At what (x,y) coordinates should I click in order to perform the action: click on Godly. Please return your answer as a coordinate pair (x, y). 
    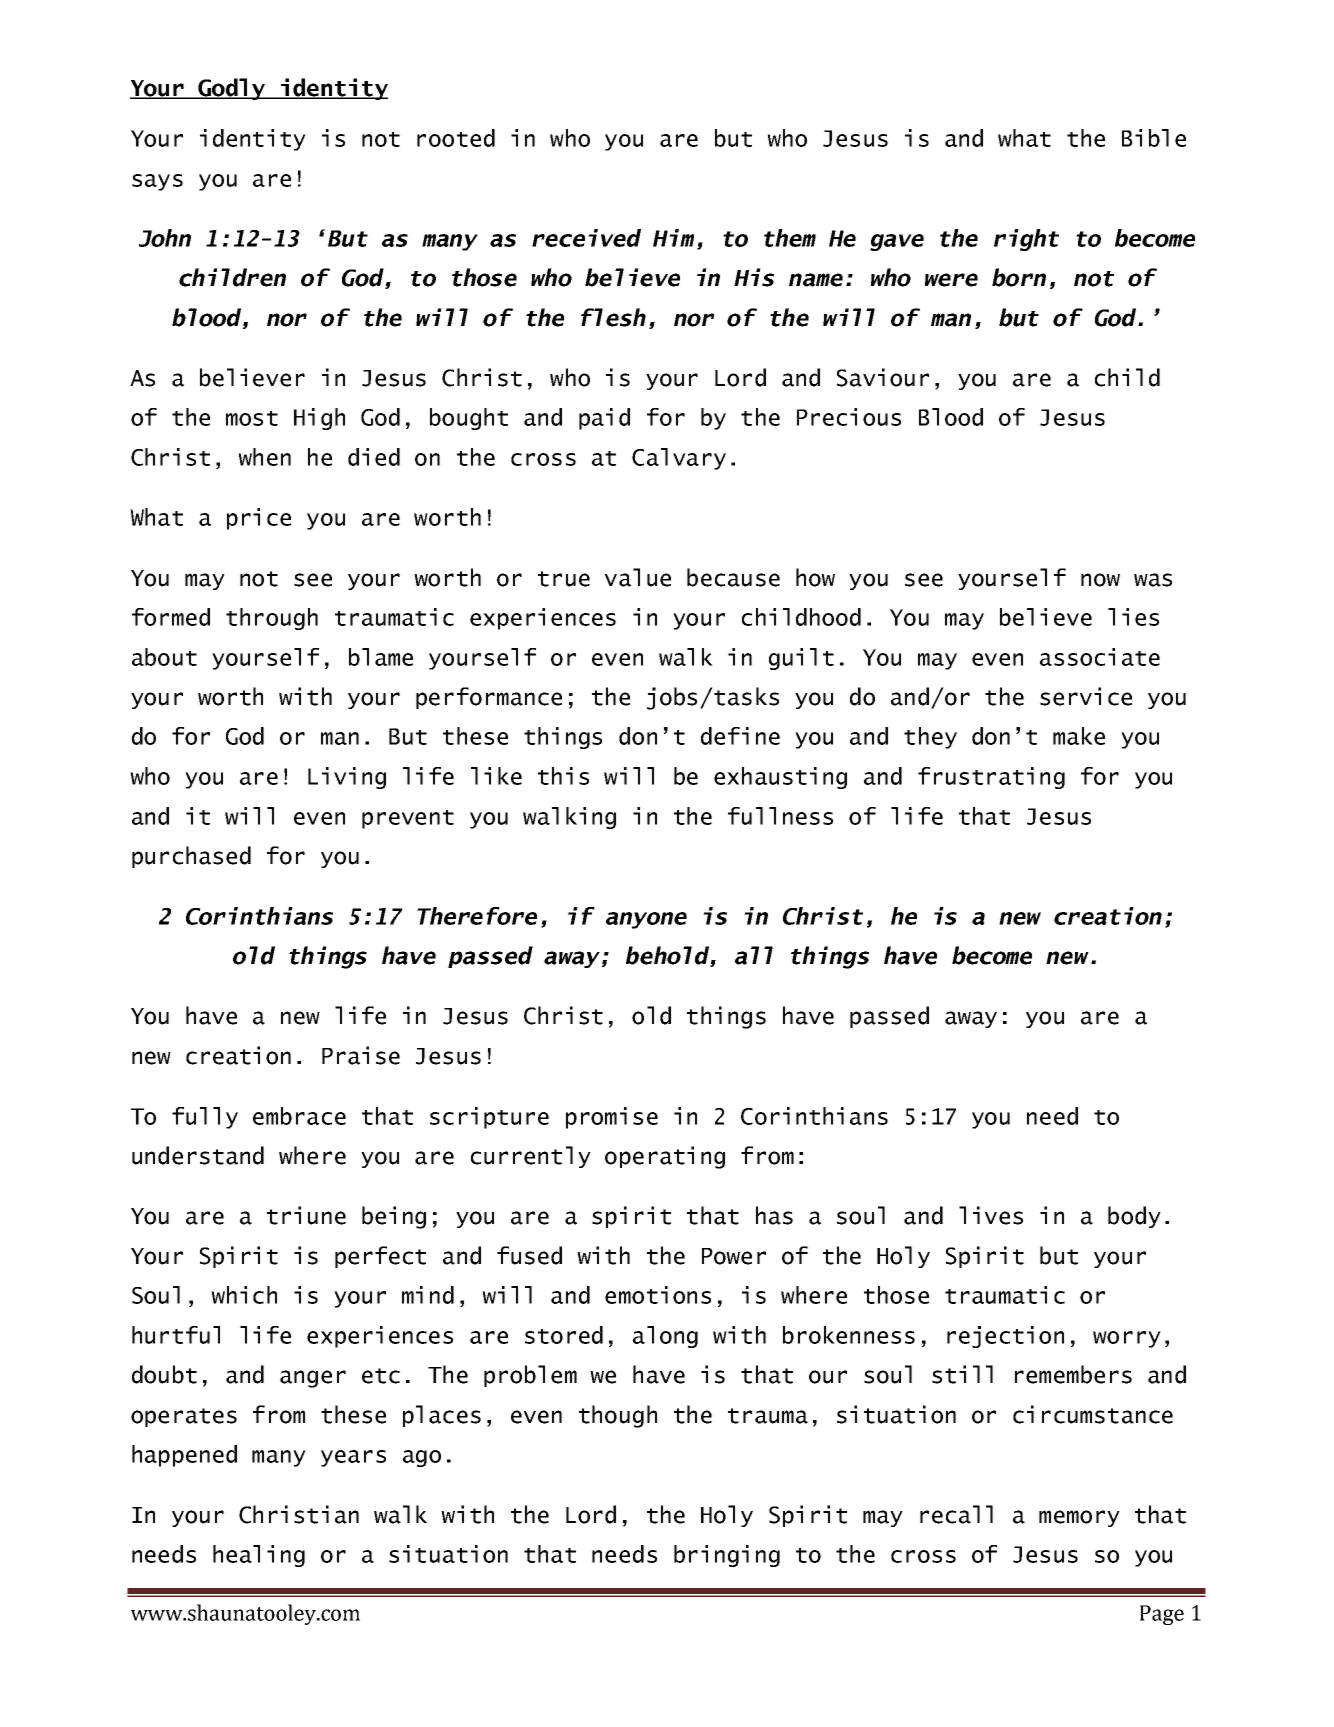
    Looking at the image, I should click on (232, 89).
